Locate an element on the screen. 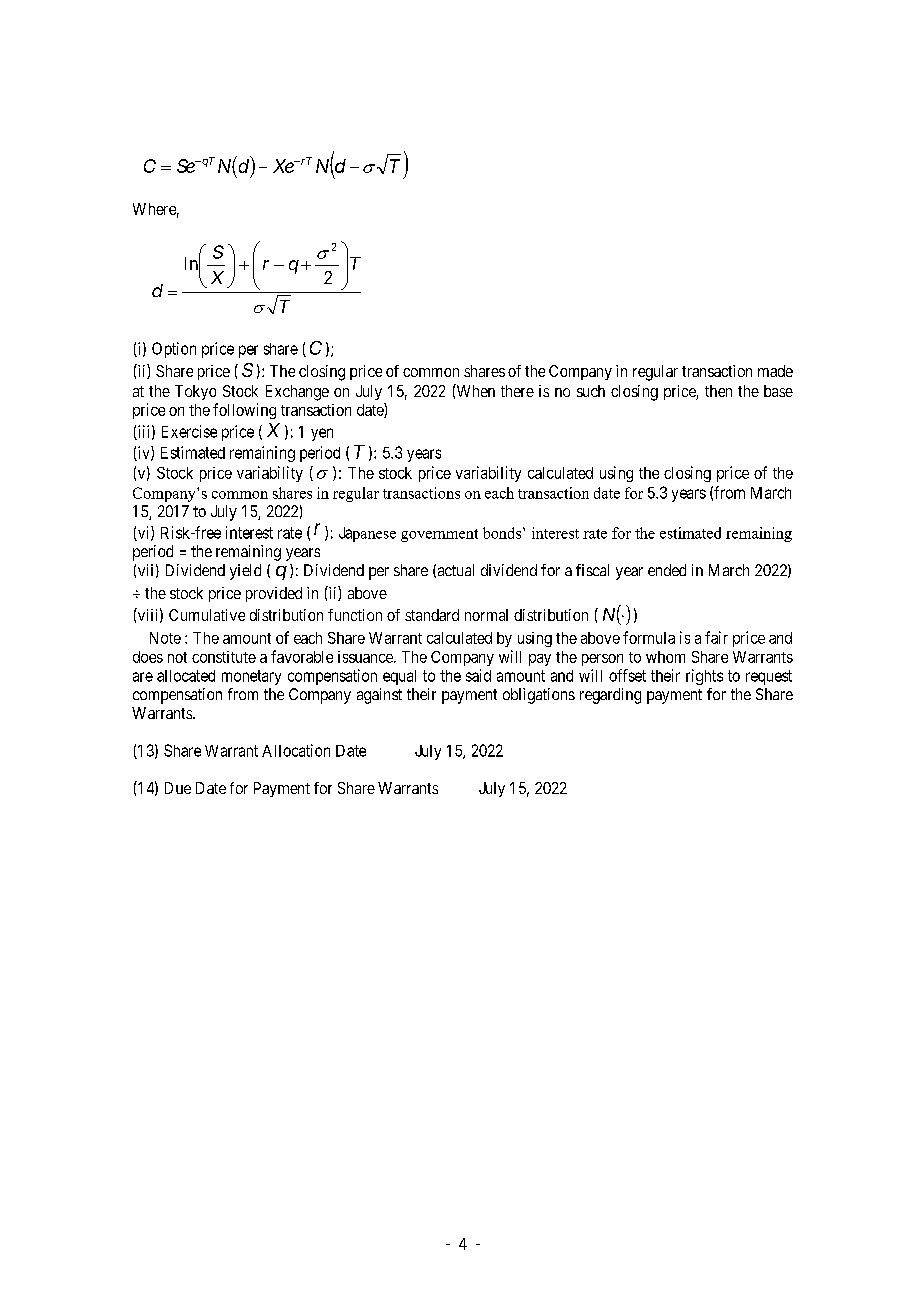 Image resolution: width=924 pixels, height=1308 pixels. made is located at coordinates (775, 371).
